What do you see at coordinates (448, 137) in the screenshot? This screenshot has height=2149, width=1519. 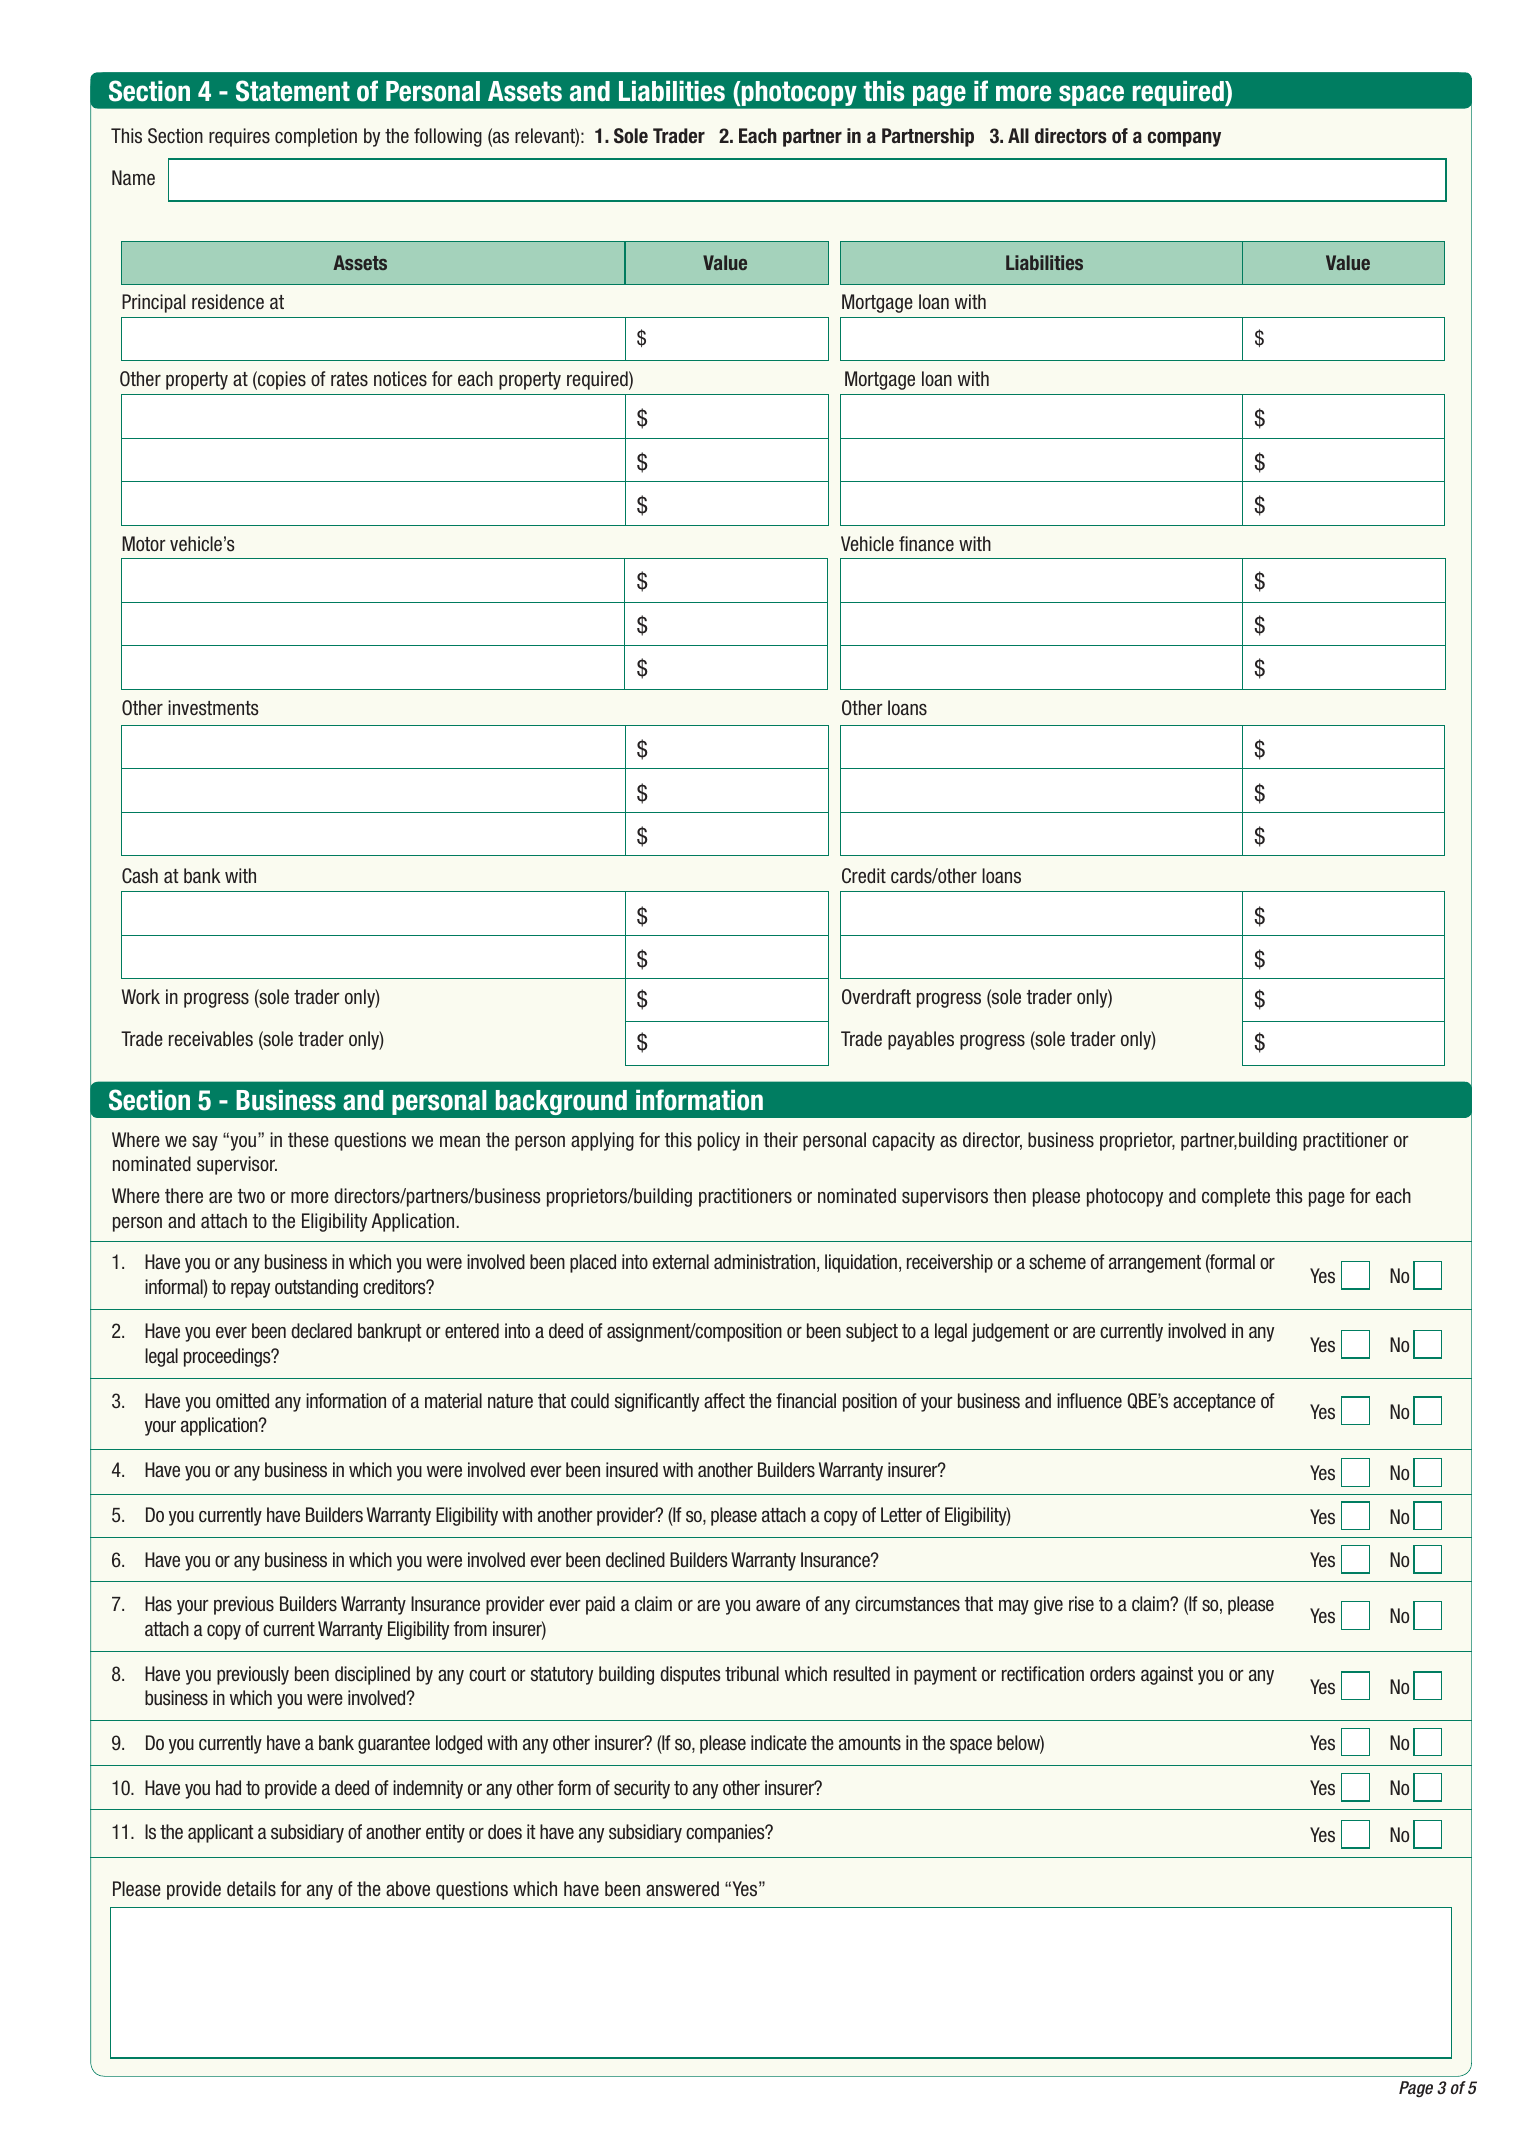 I see `following` at bounding box center [448, 137].
